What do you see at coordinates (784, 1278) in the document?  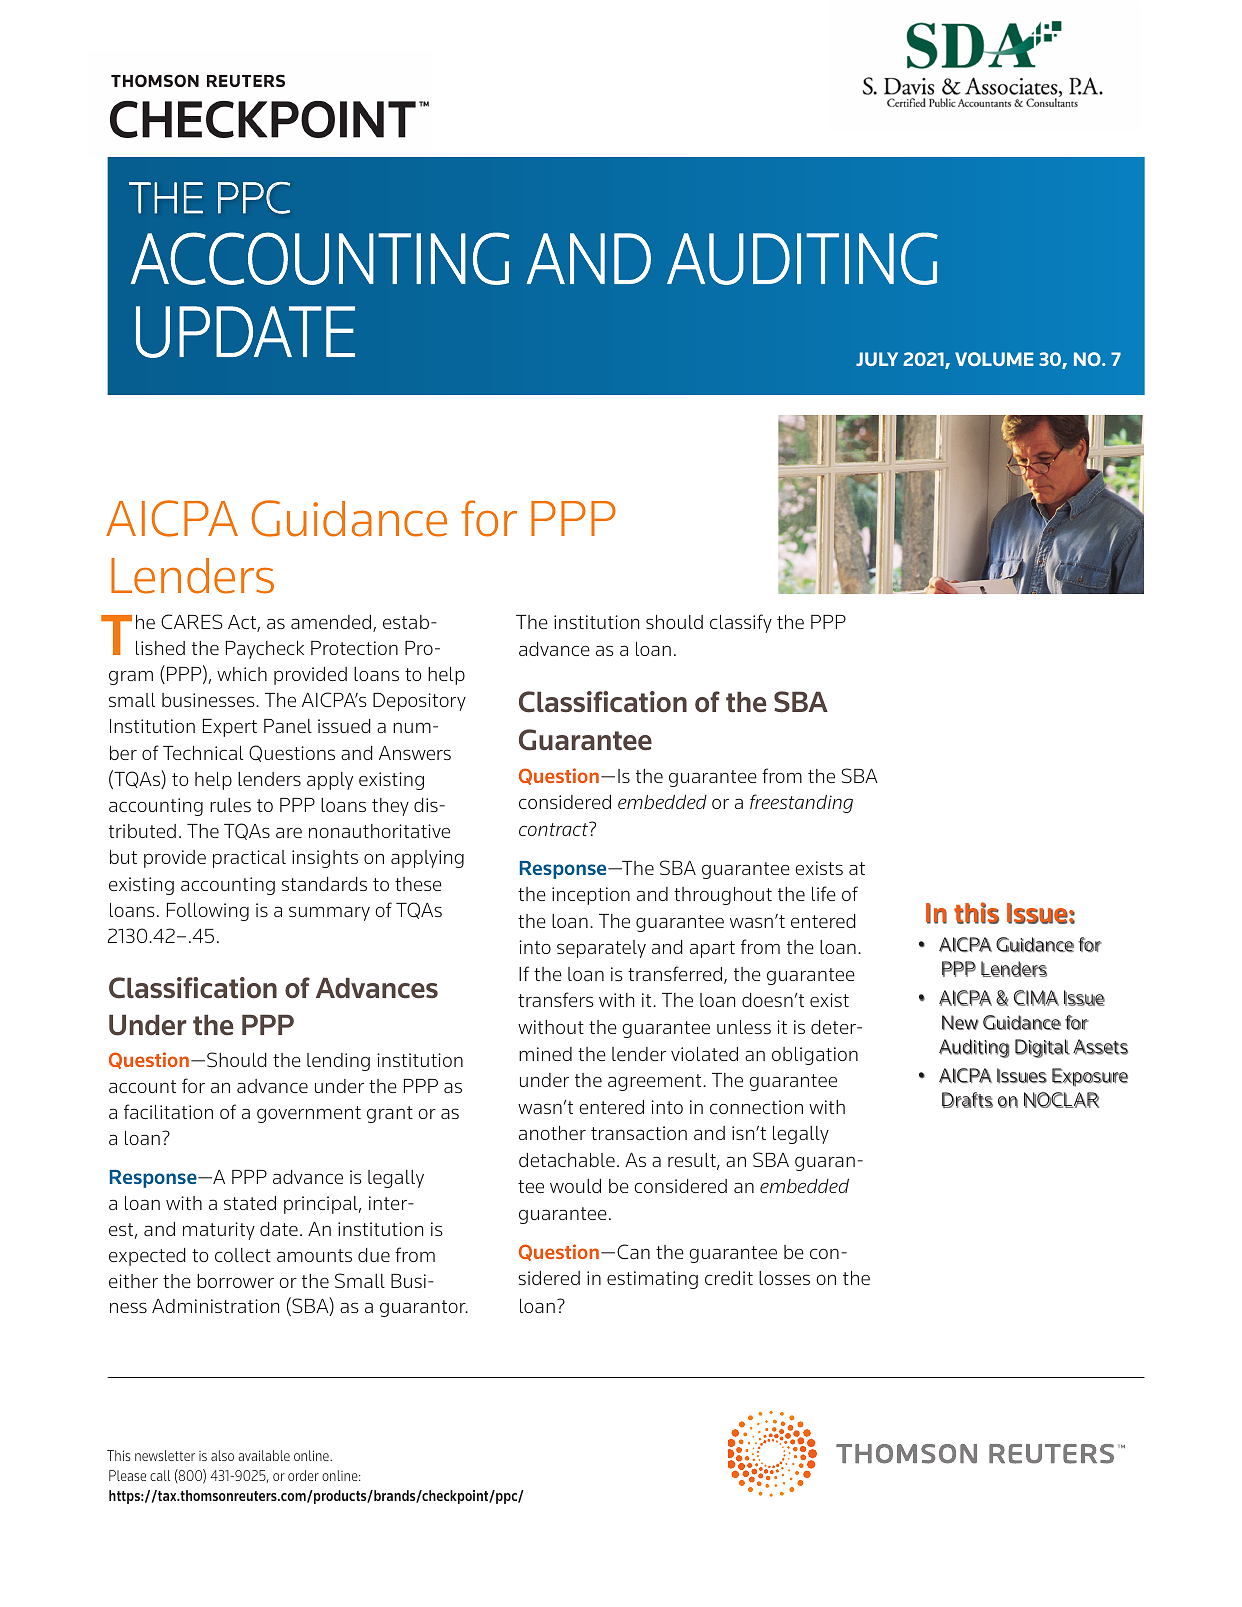 I see `losses` at bounding box center [784, 1278].
